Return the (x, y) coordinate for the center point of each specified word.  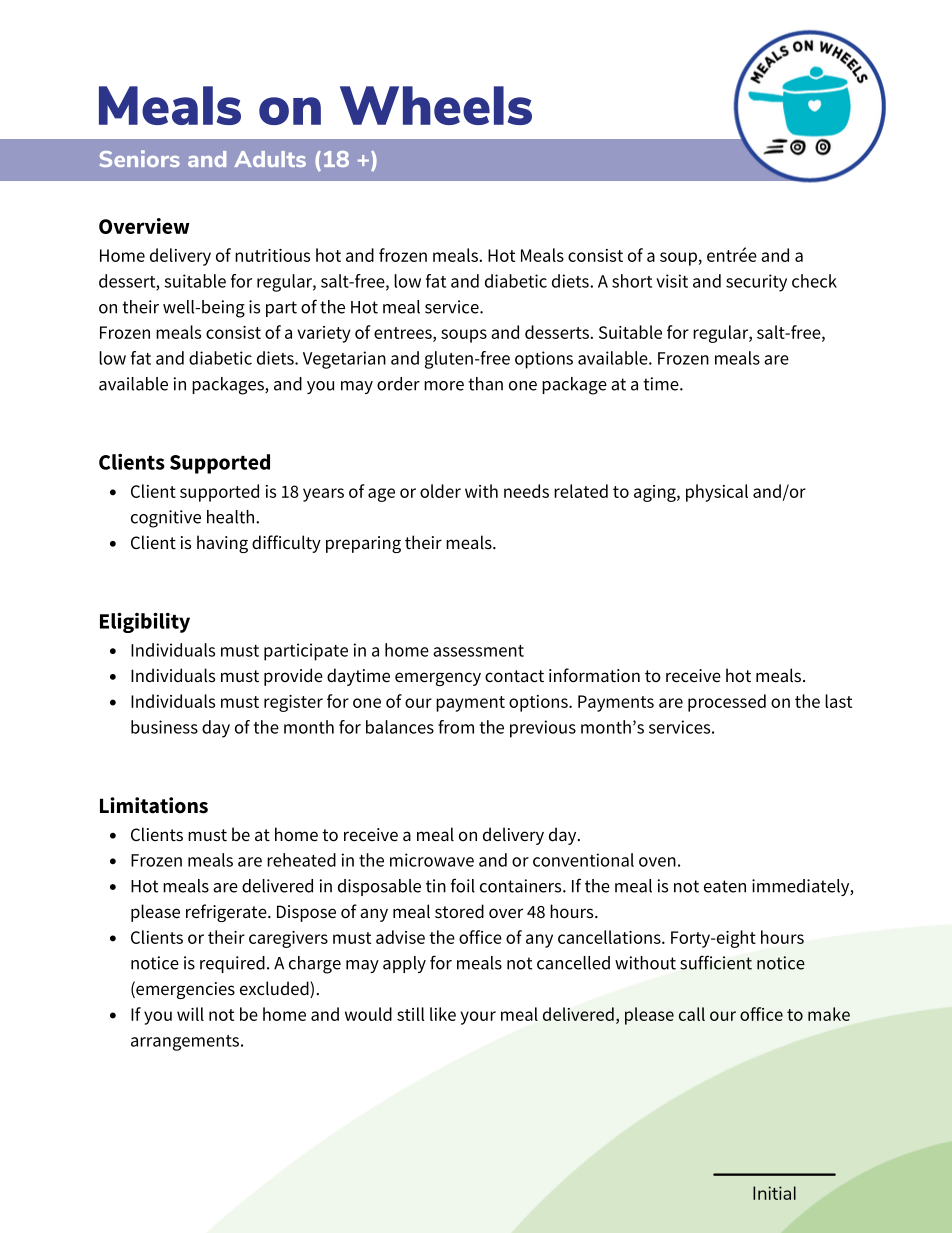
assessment (478, 651)
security (756, 283)
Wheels (436, 105)
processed (727, 703)
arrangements (186, 1043)
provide (293, 677)
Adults (270, 159)
